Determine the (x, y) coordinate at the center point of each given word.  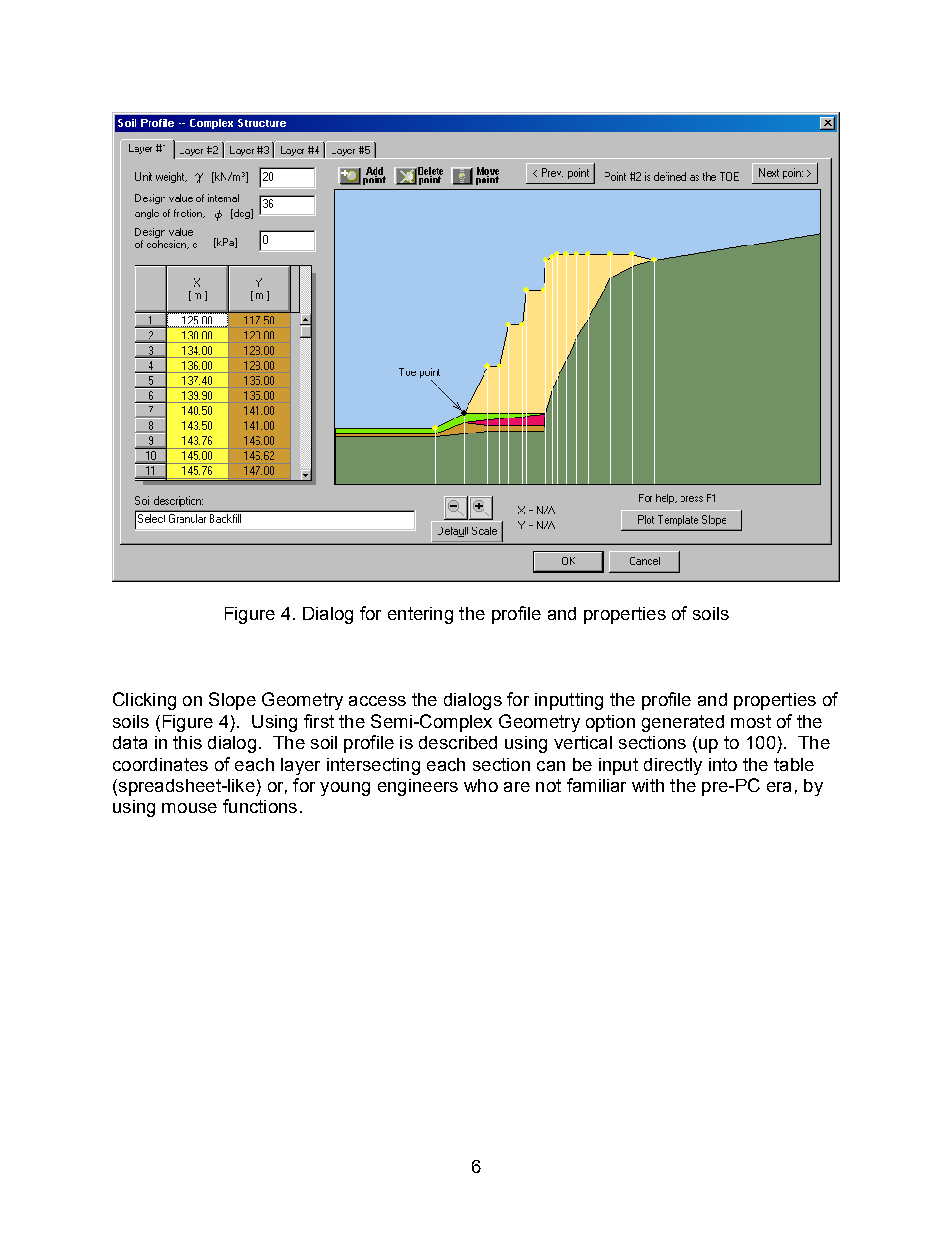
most (751, 721)
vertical (583, 742)
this (187, 742)
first (319, 721)
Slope (232, 701)
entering (420, 615)
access (377, 701)
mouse (189, 808)
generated (683, 723)
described (458, 742)
